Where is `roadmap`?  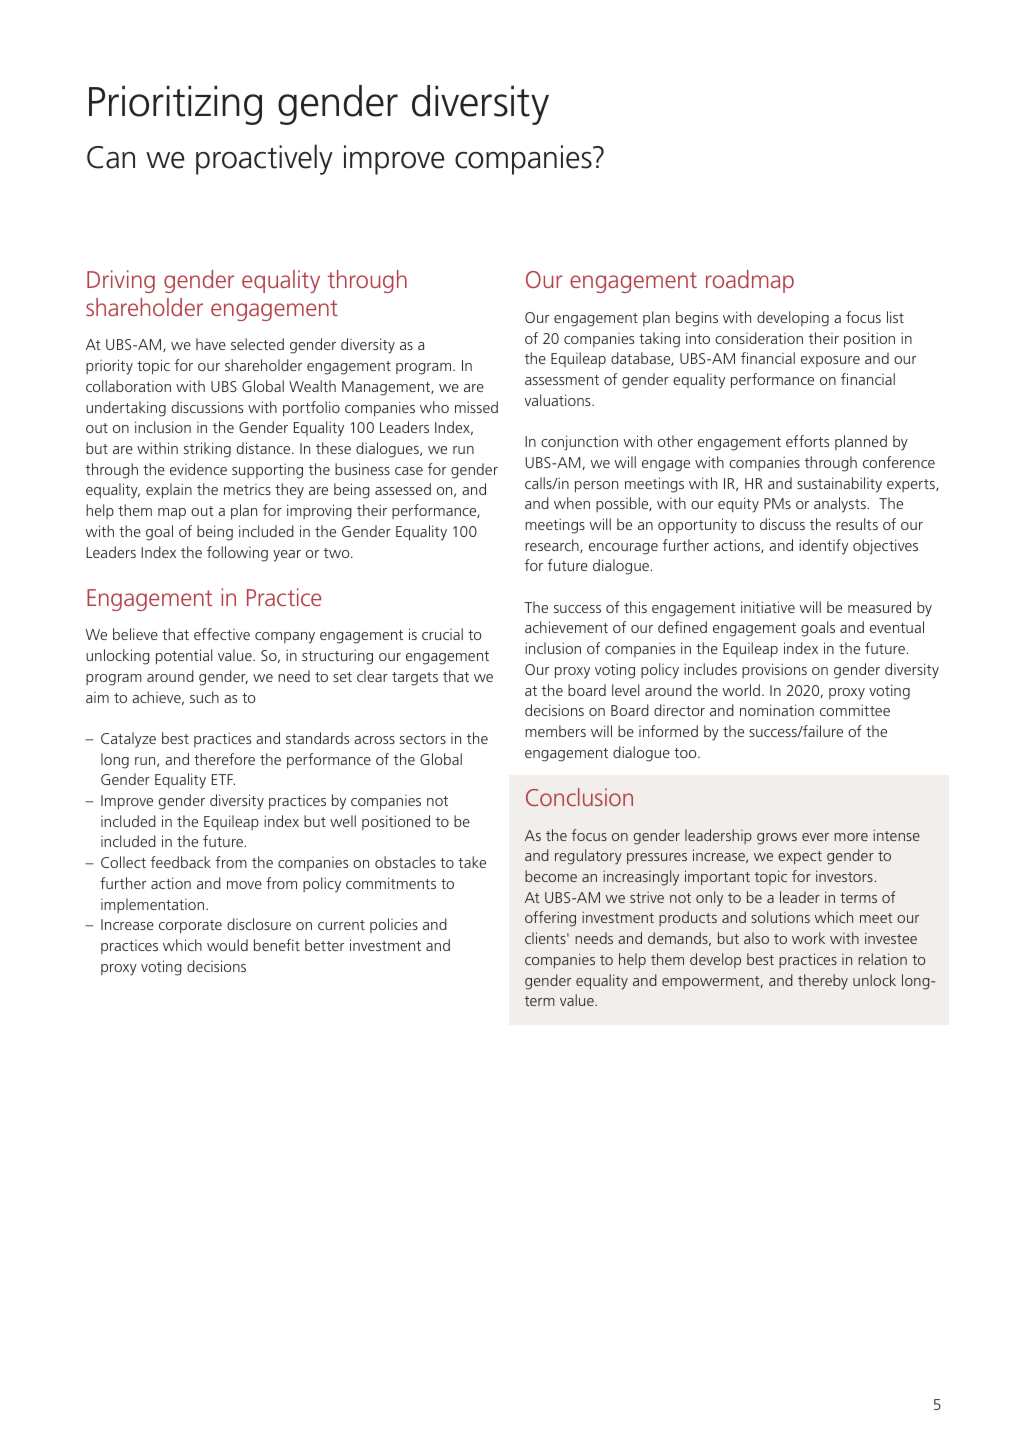 roadmap is located at coordinates (750, 281).
